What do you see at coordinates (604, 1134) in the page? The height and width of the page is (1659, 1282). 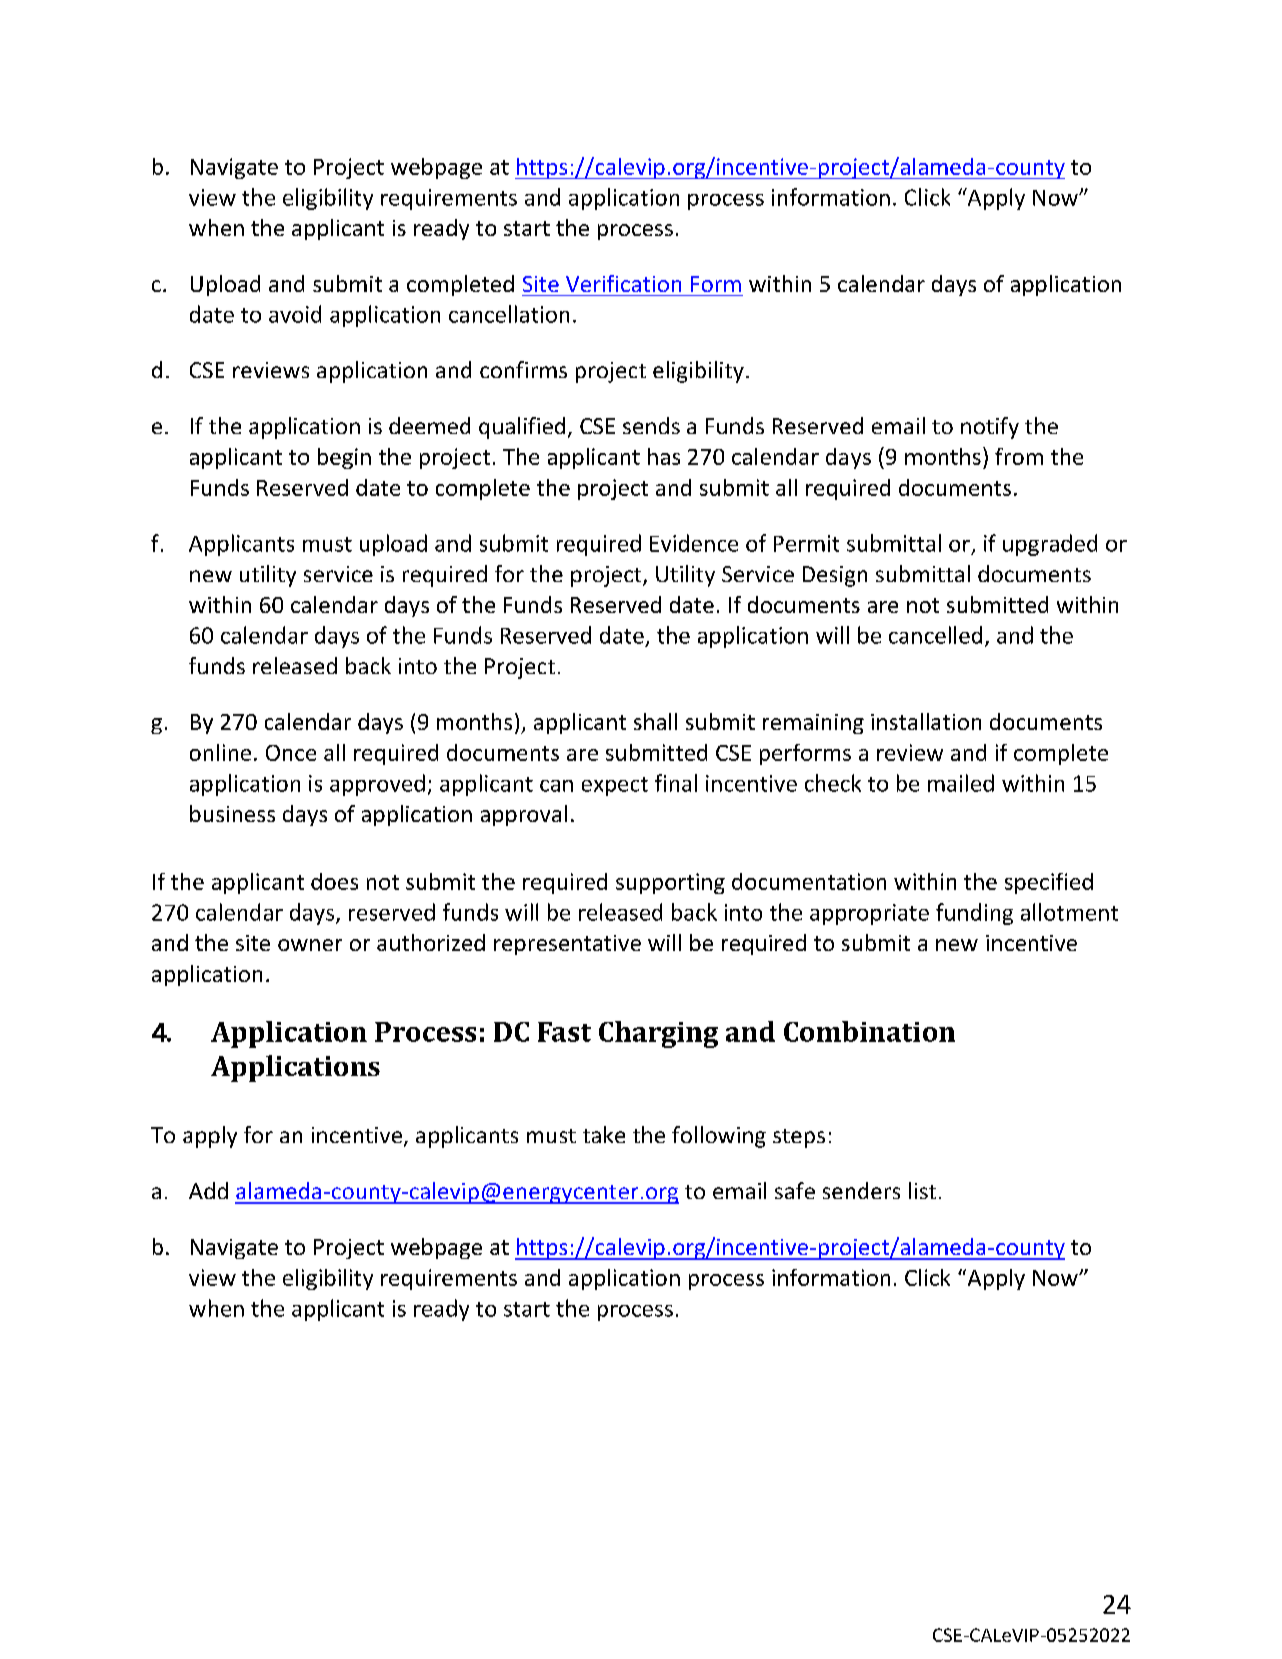 I see `take` at bounding box center [604, 1134].
